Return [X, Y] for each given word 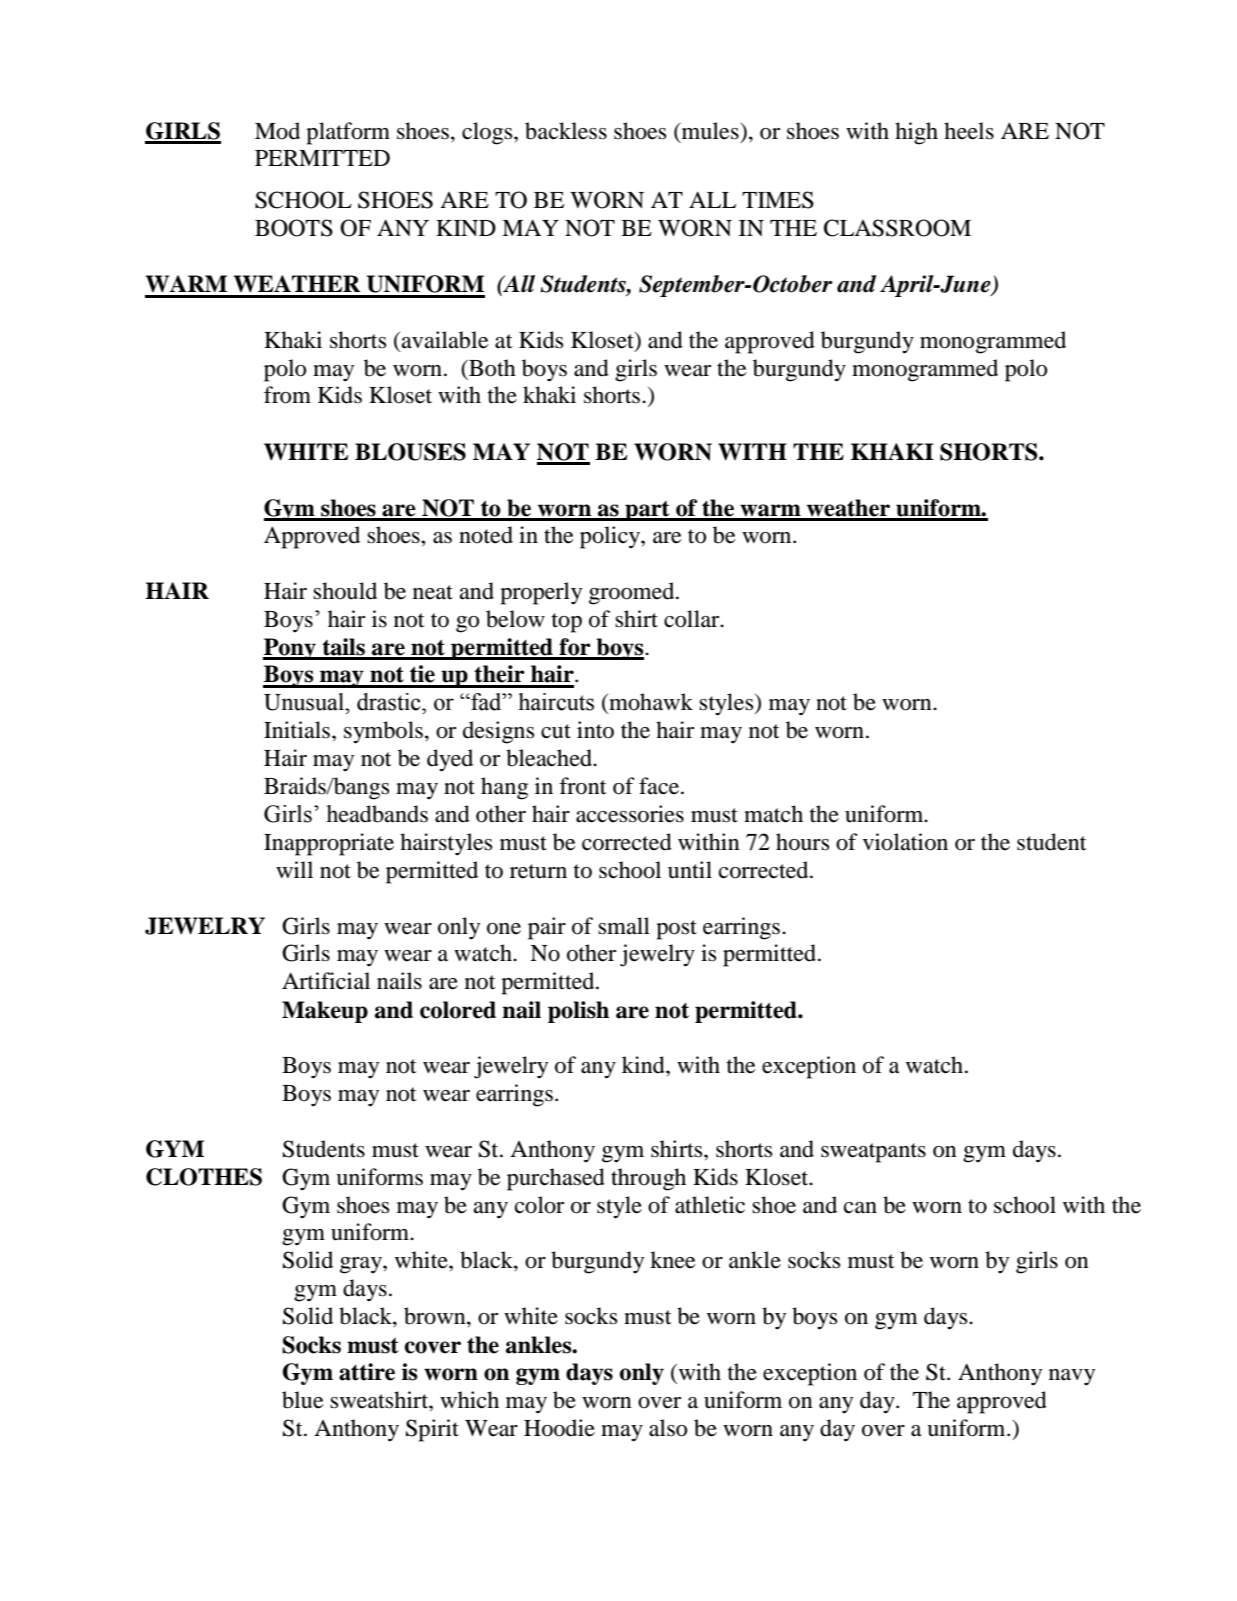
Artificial [326, 981]
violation [905, 842]
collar [693, 619]
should [345, 591]
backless [566, 131]
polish [578, 1012]
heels [969, 131]
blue [303, 1400]
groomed [633, 593]
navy [1072, 1377]
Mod [277, 131]
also [668, 1428]
